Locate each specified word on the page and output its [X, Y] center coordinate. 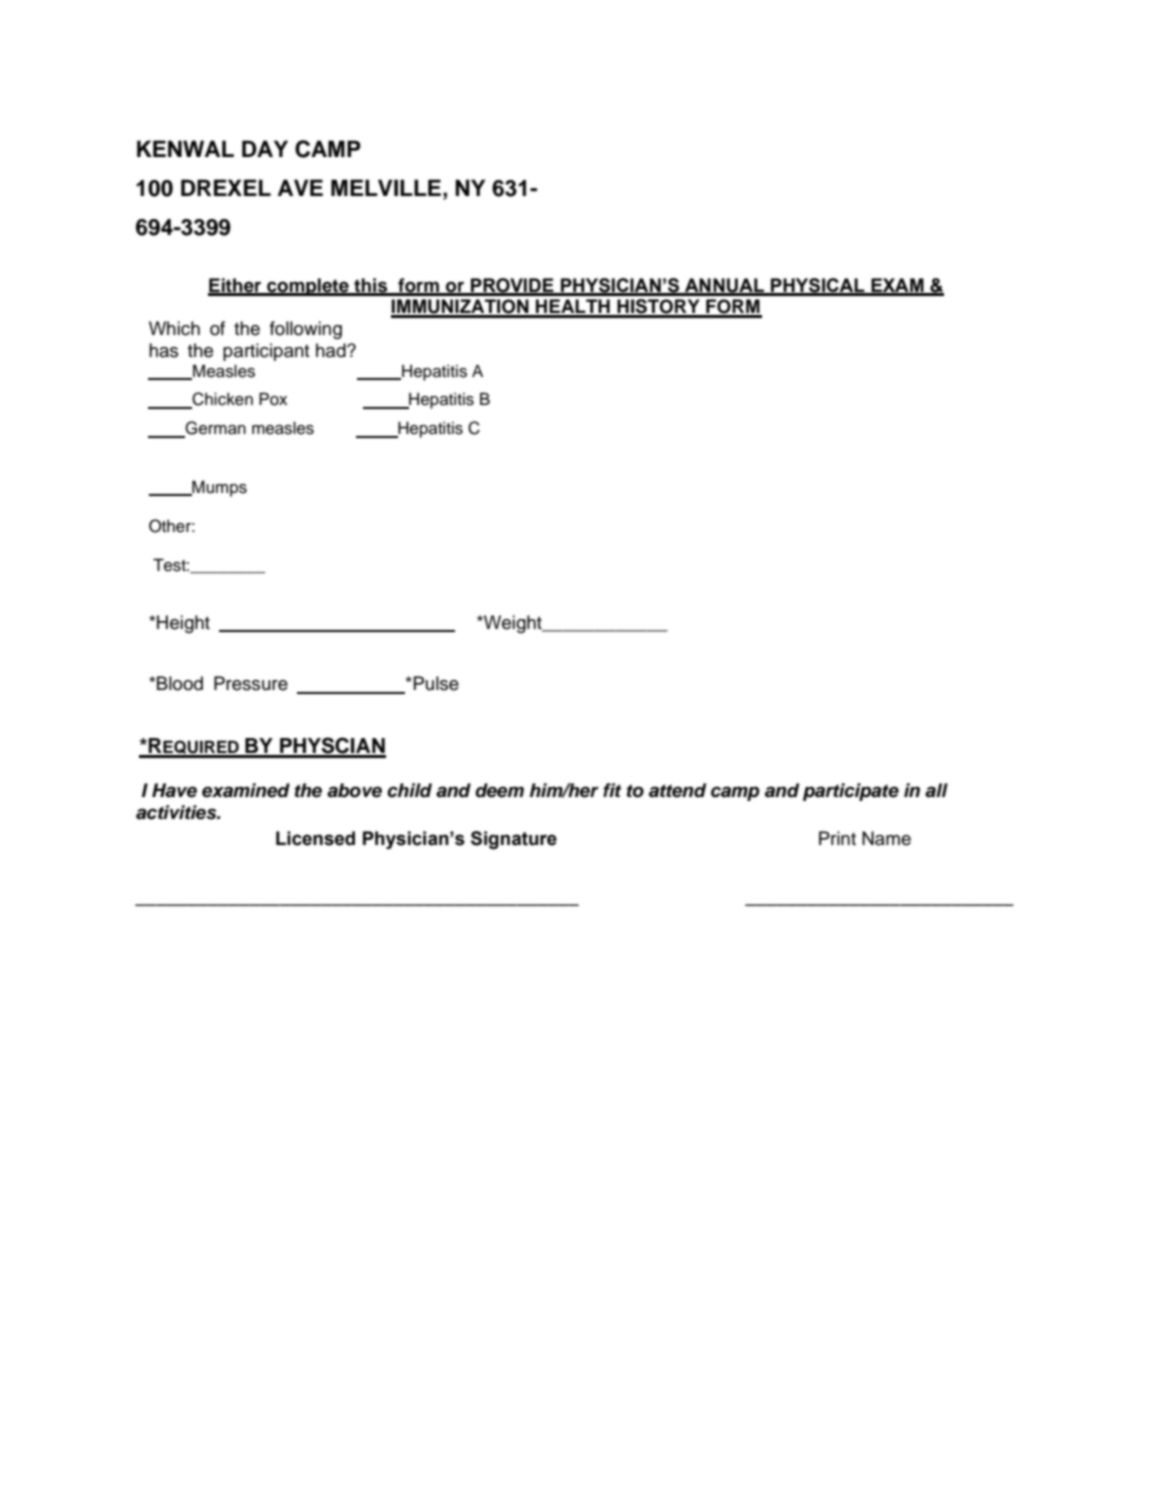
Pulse [435, 683]
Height [183, 624]
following [306, 330]
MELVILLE [386, 187]
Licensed [315, 838]
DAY [265, 148]
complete [308, 287]
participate [851, 792]
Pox [273, 399]
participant [266, 352]
